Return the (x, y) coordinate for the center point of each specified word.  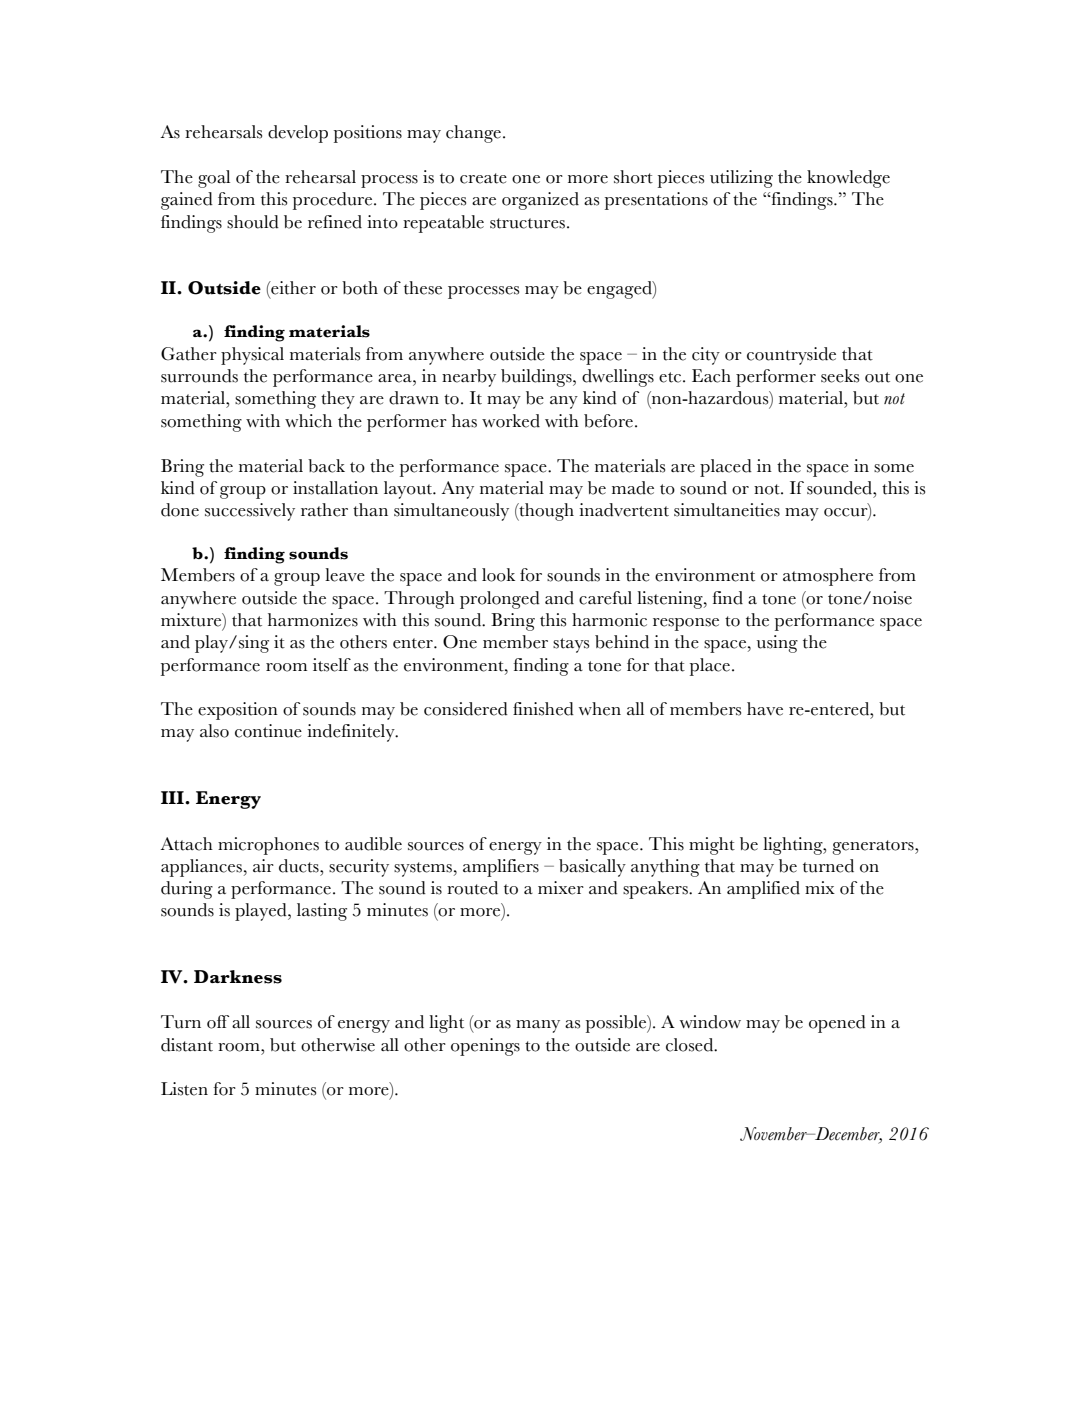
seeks (840, 376)
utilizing (741, 179)
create (483, 178)
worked (511, 421)
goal (214, 179)
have (765, 709)
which (308, 421)
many (538, 1026)
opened (837, 1024)
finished (543, 709)
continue (268, 731)
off (218, 1022)
